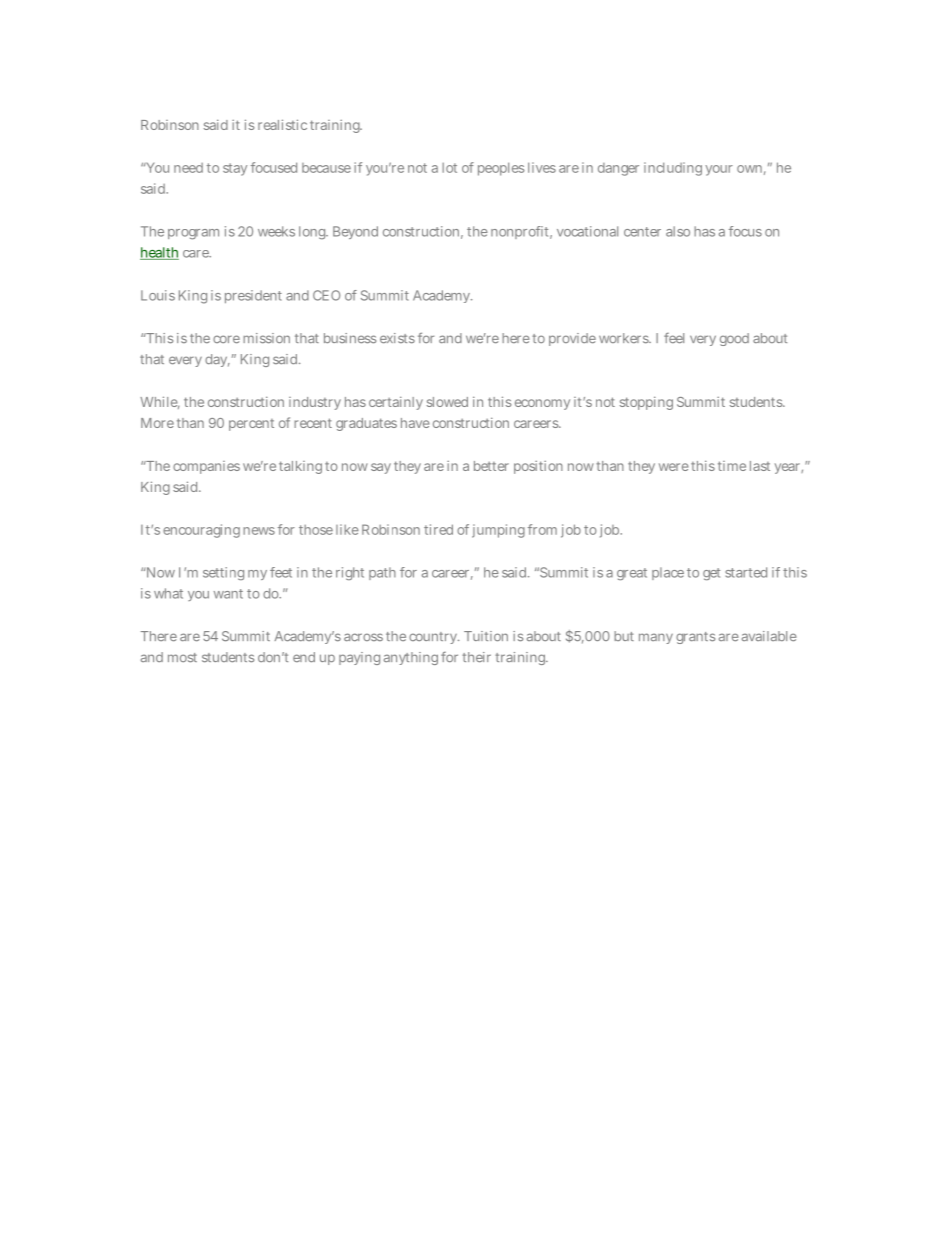  I want to click on core, so click(226, 339).
